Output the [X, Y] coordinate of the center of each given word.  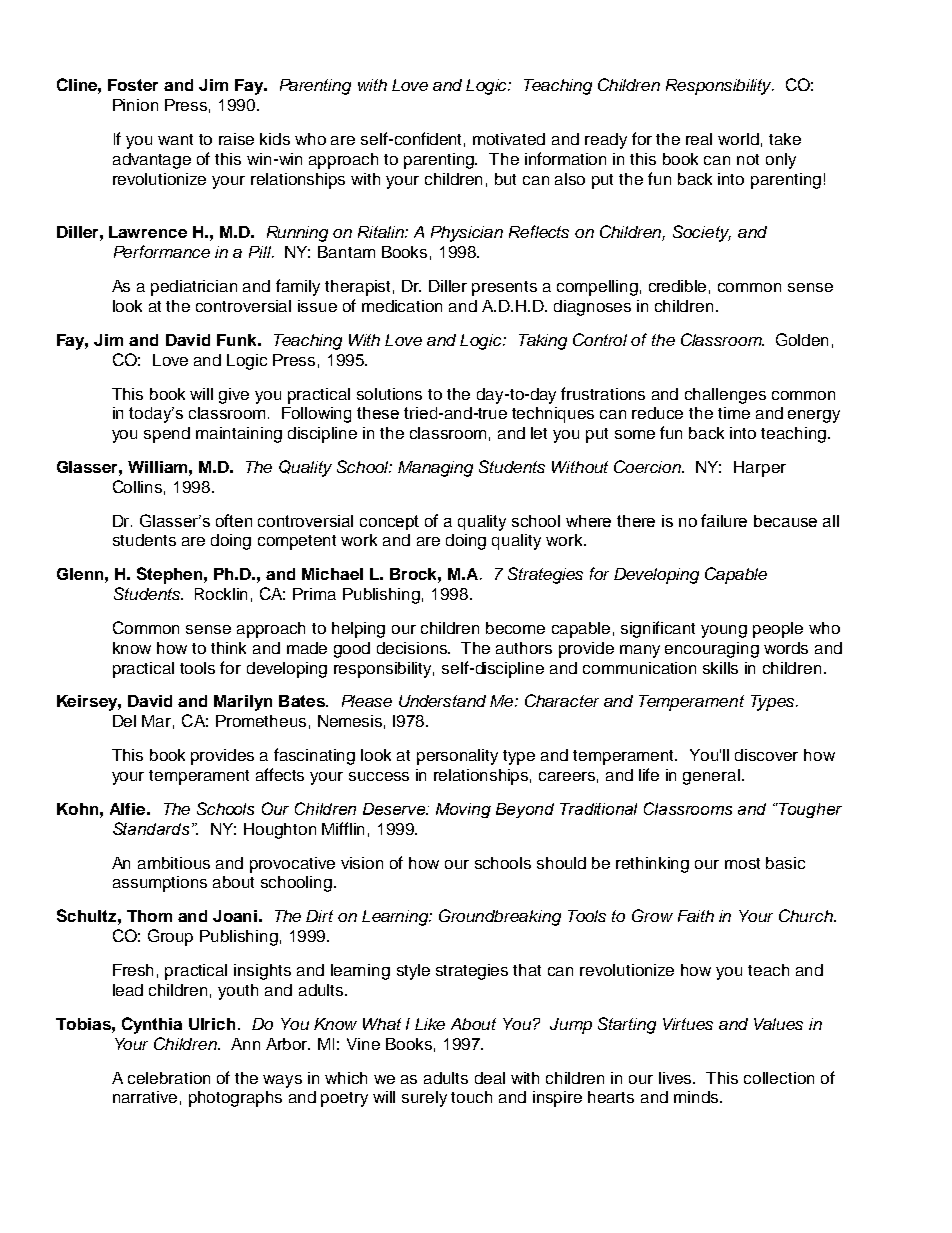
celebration [169, 1078]
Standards [153, 828]
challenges [725, 396]
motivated [509, 139]
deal [490, 1078]
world [738, 139]
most [742, 863]
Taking [543, 342]
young [724, 631]
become [515, 628]
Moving [463, 810]
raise [236, 139]
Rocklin [221, 594]
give [234, 396]
